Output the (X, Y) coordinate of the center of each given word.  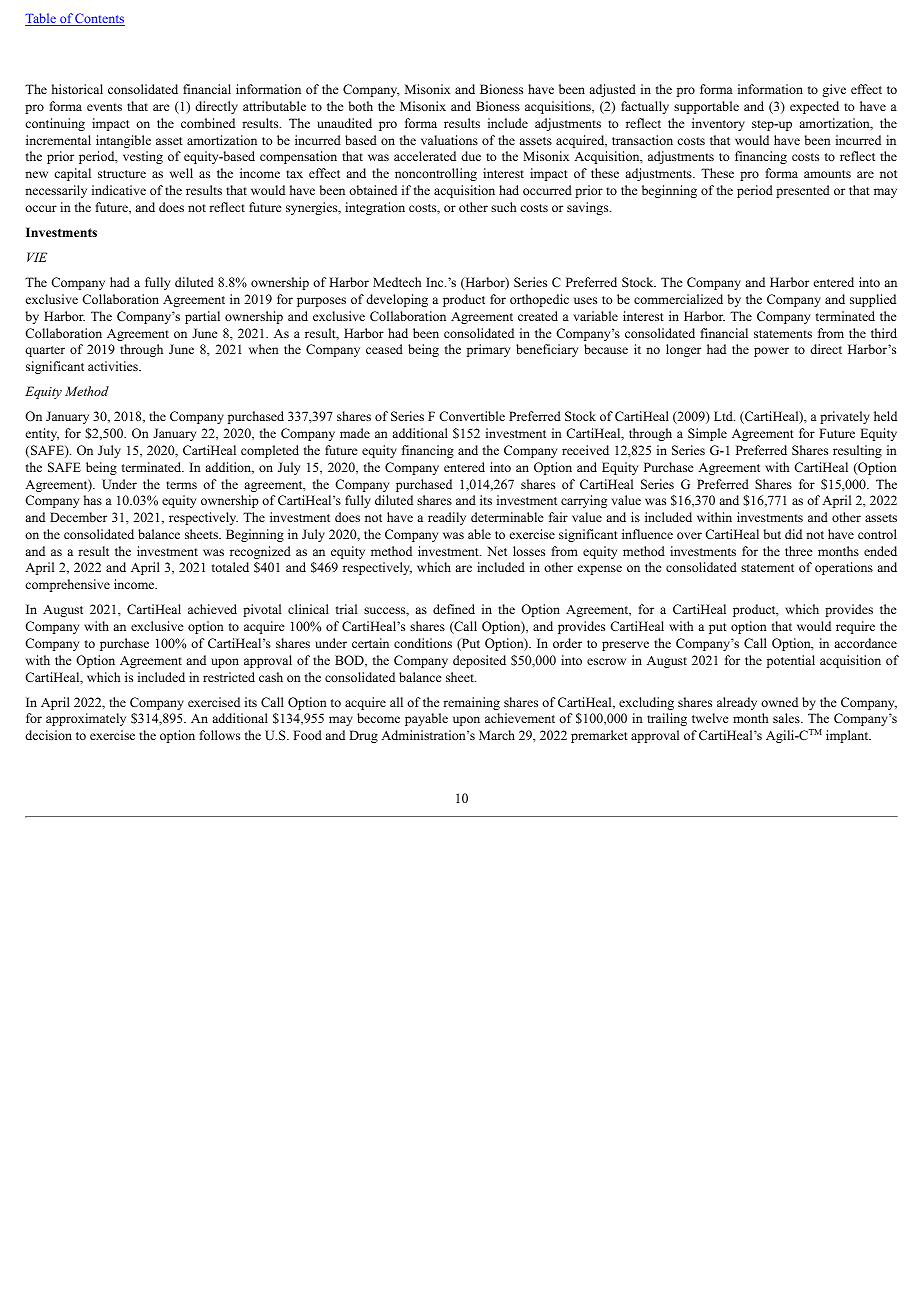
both (361, 106)
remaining (471, 703)
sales (787, 718)
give (834, 90)
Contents (99, 19)
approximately (86, 719)
